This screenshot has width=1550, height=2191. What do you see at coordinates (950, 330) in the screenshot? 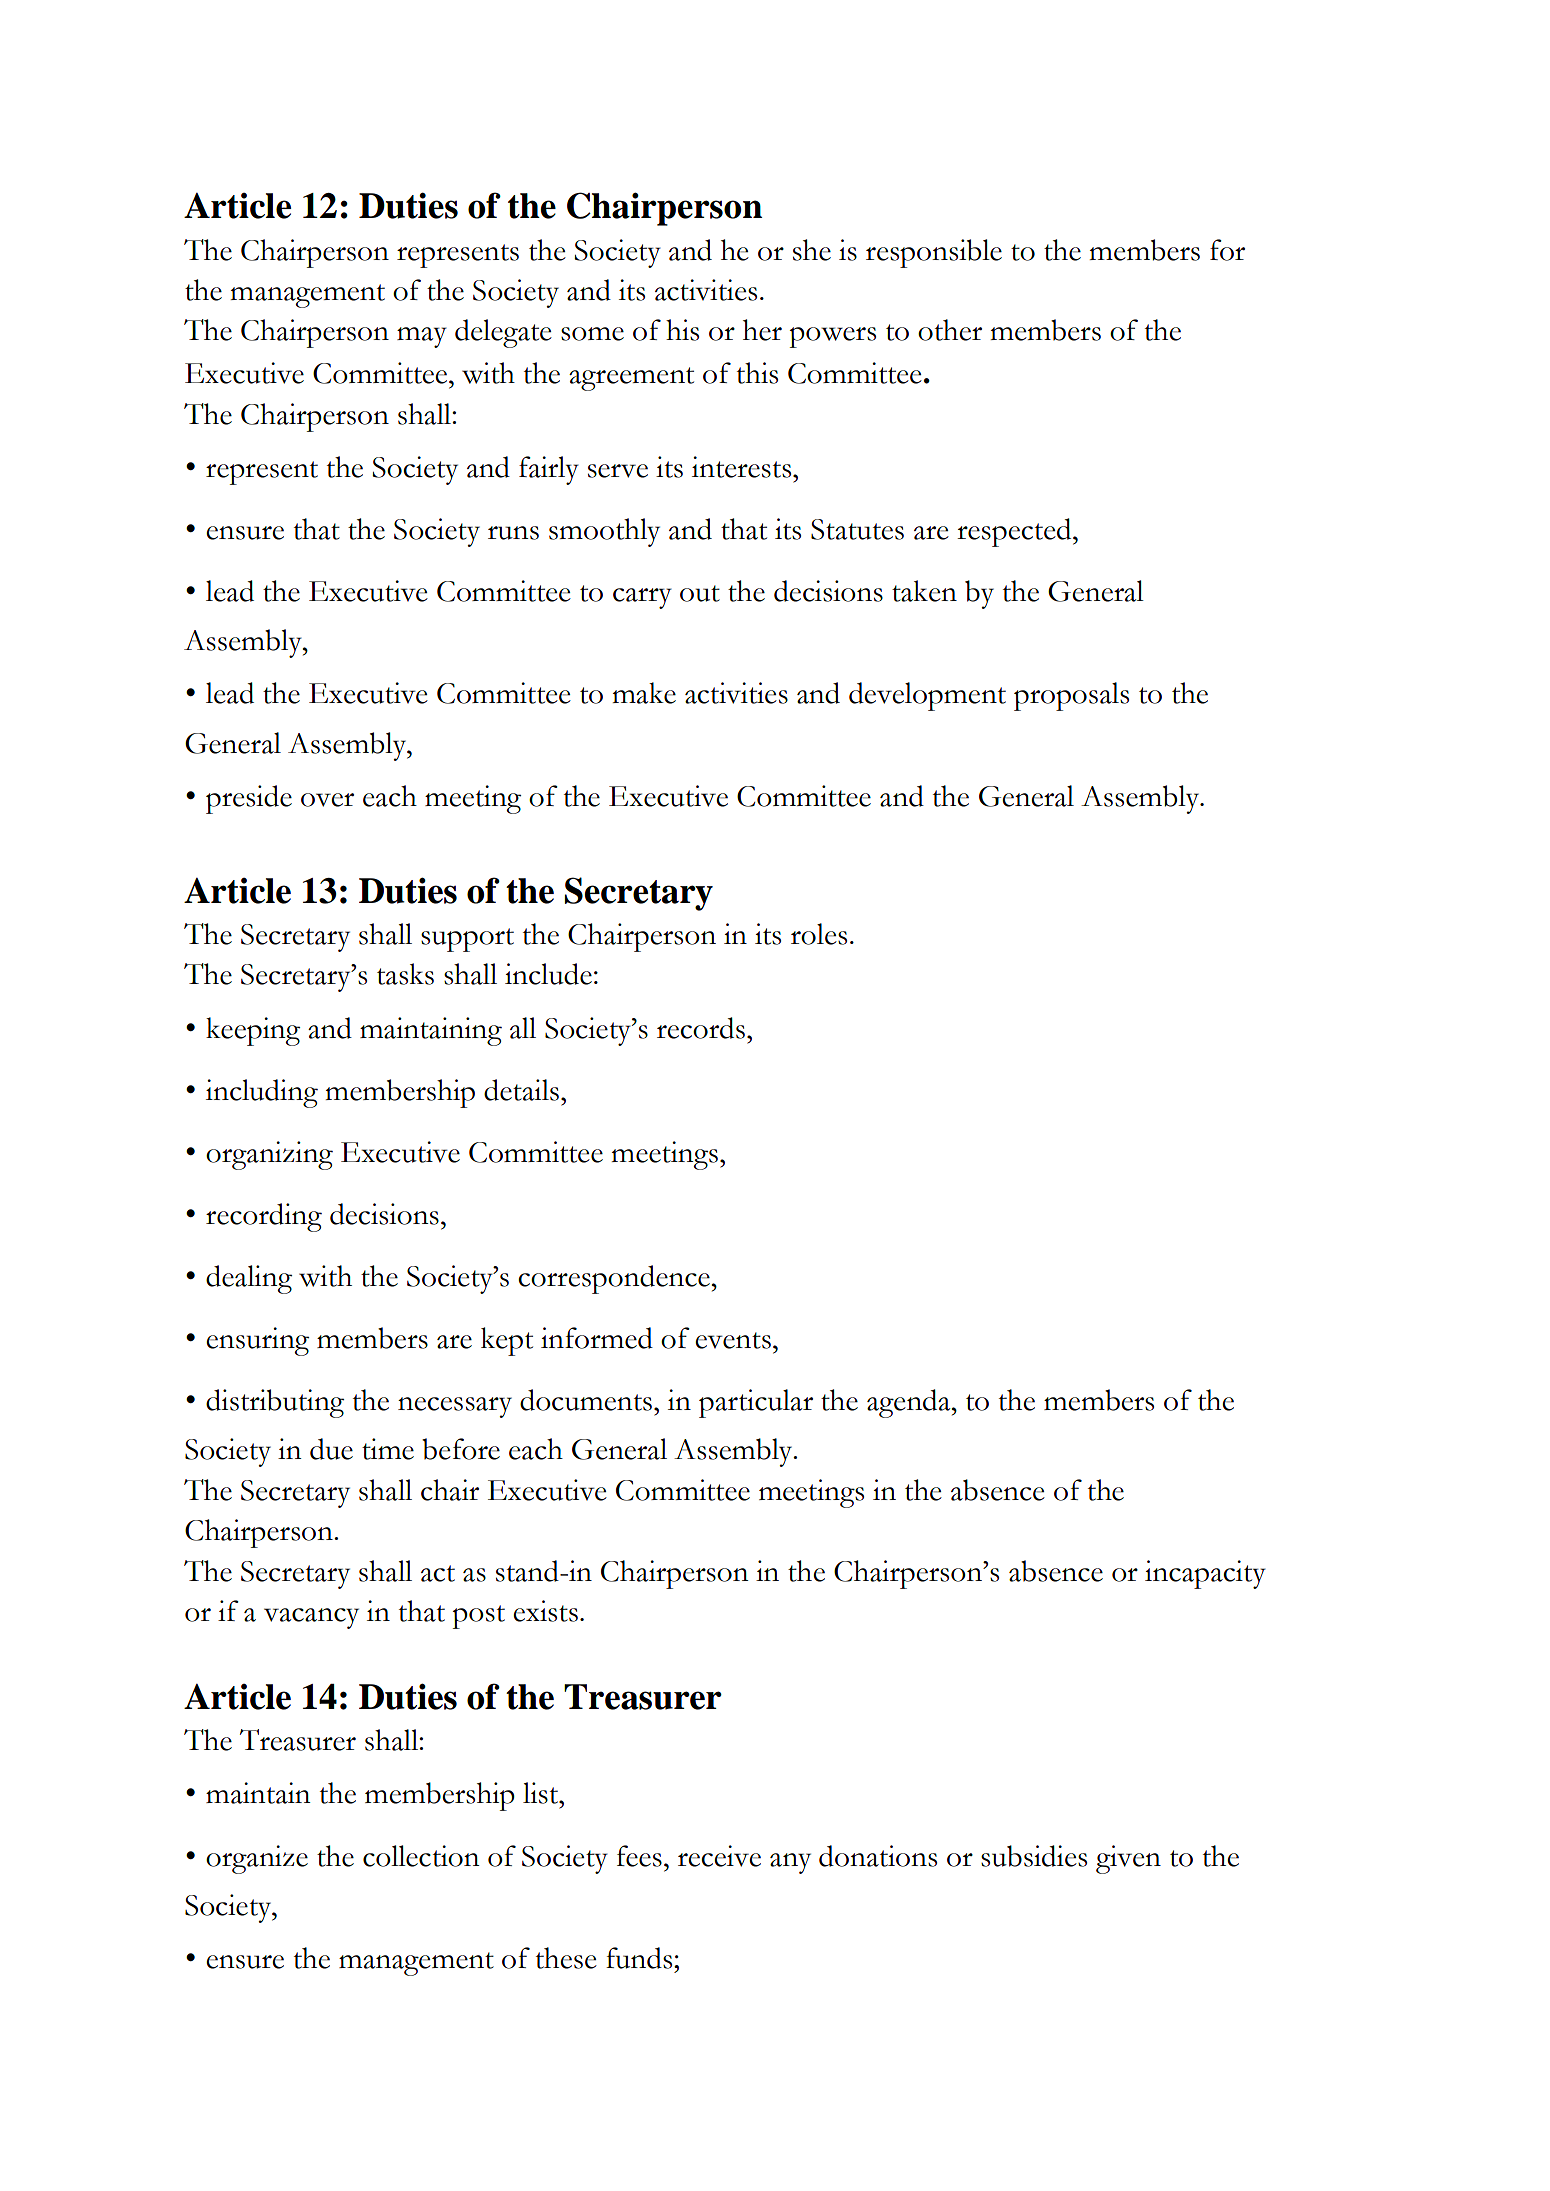
I see `other` at bounding box center [950, 330].
